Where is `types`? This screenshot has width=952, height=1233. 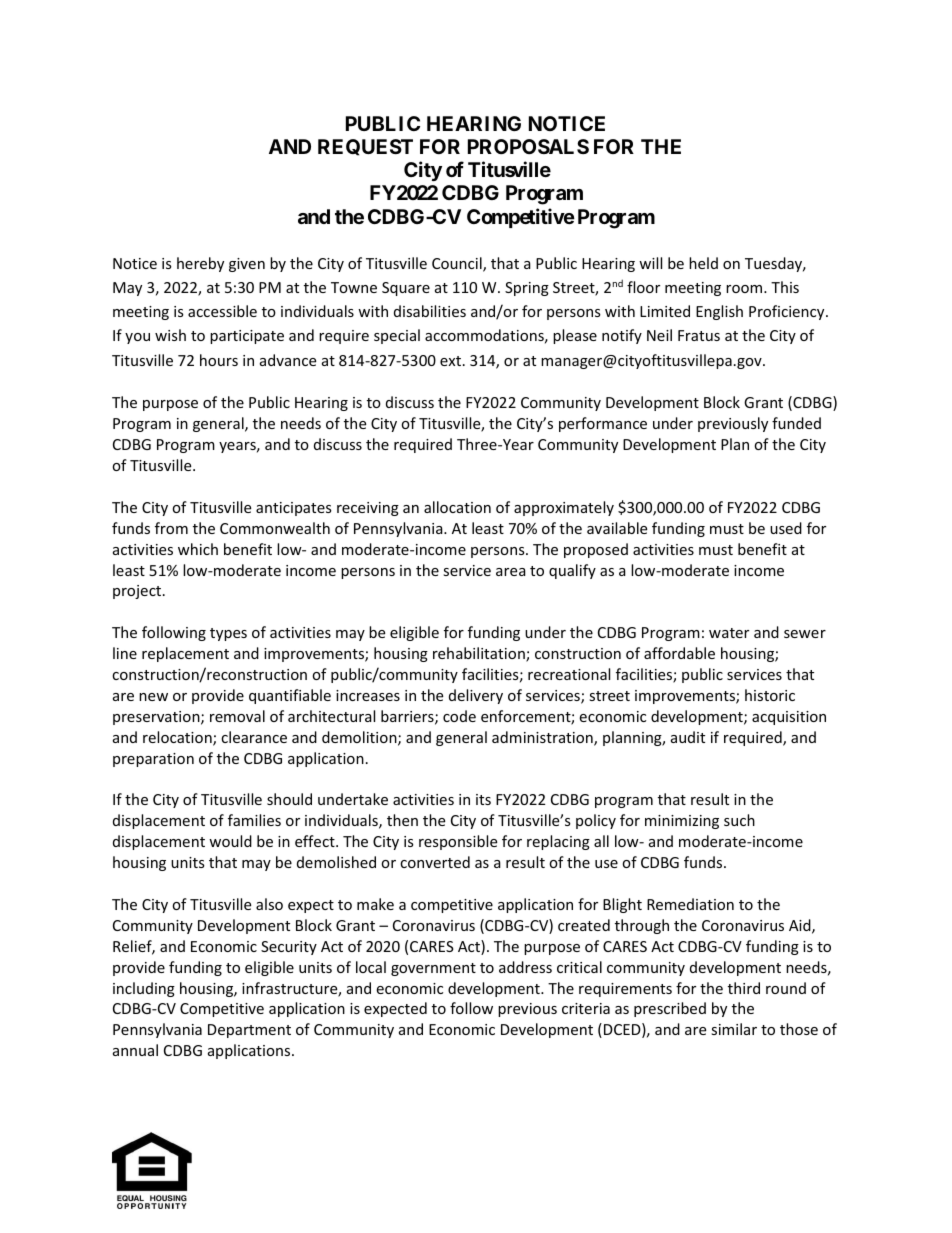
types is located at coordinates (228, 634).
